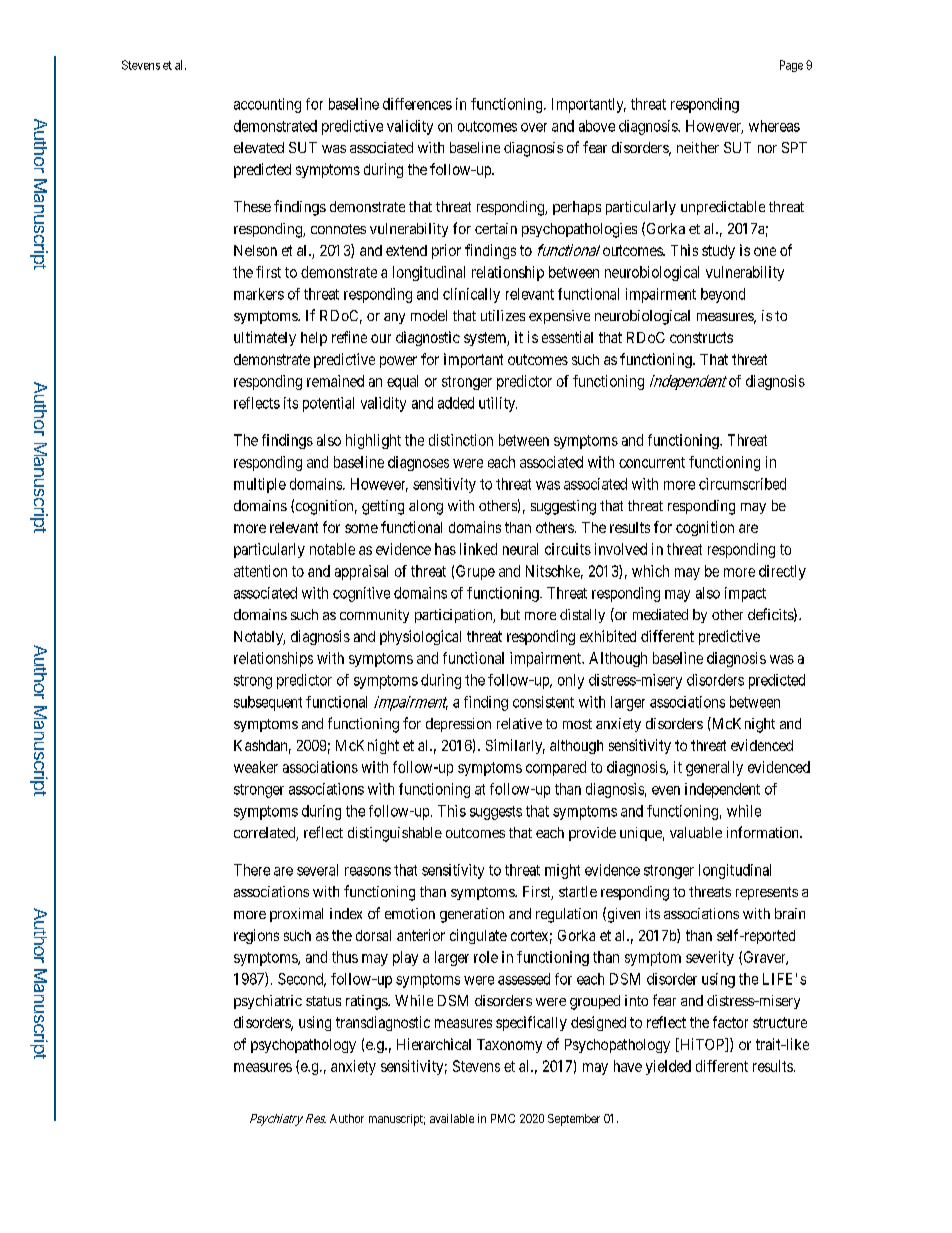 The image size is (952, 1233). What do you see at coordinates (256, 767) in the screenshot?
I see `weaker` at bounding box center [256, 767].
